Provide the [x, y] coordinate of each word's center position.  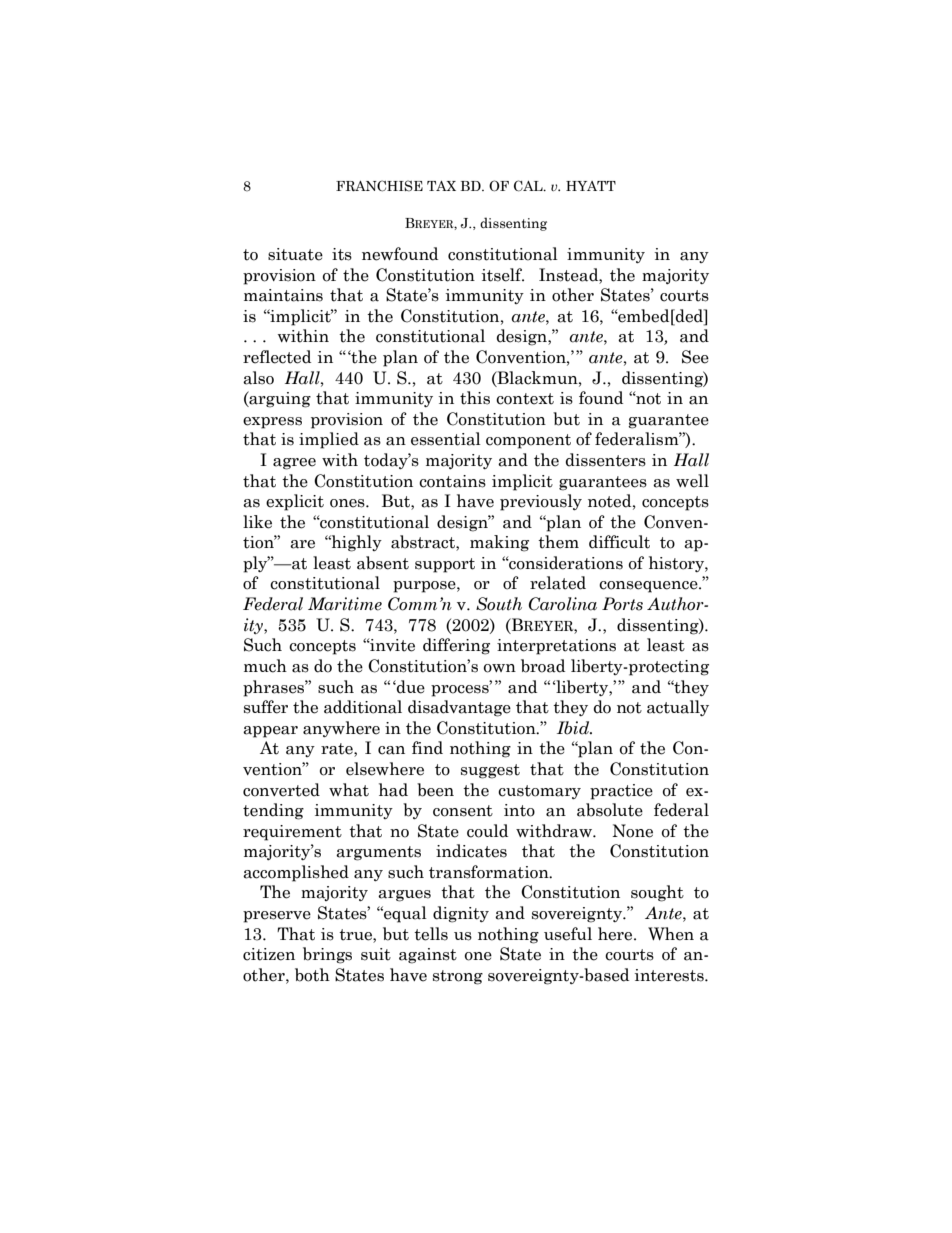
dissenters [605, 460]
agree [294, 464]
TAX [441, 186]
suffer [266, 707]
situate [295, 254]
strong [458, 977]
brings [327, 955]
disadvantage [459, 708]
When [671, 934]
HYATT [591, 186]
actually [678, 708]
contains [452, 481]
